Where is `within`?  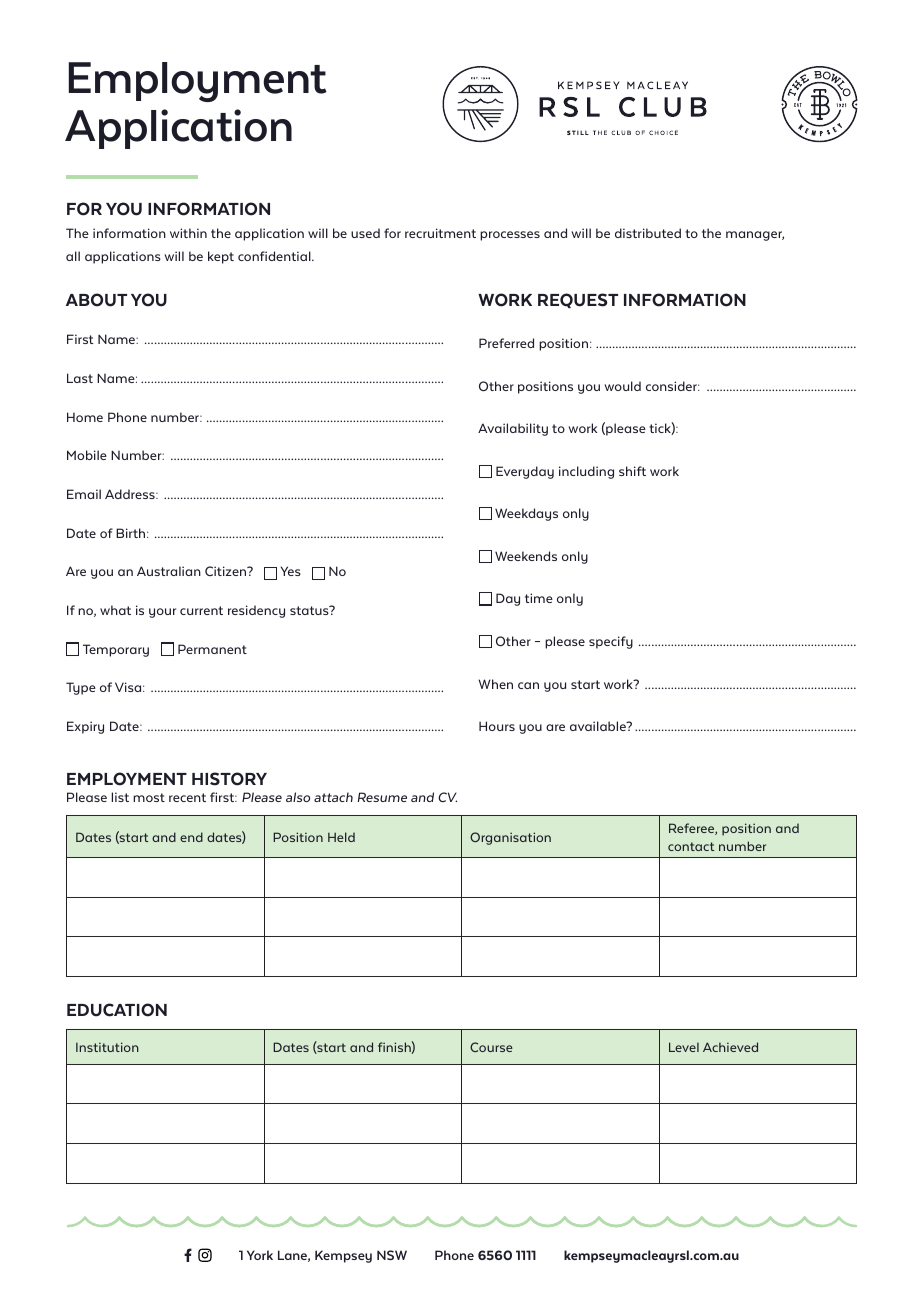
within is located at coordinates (188, 233).
